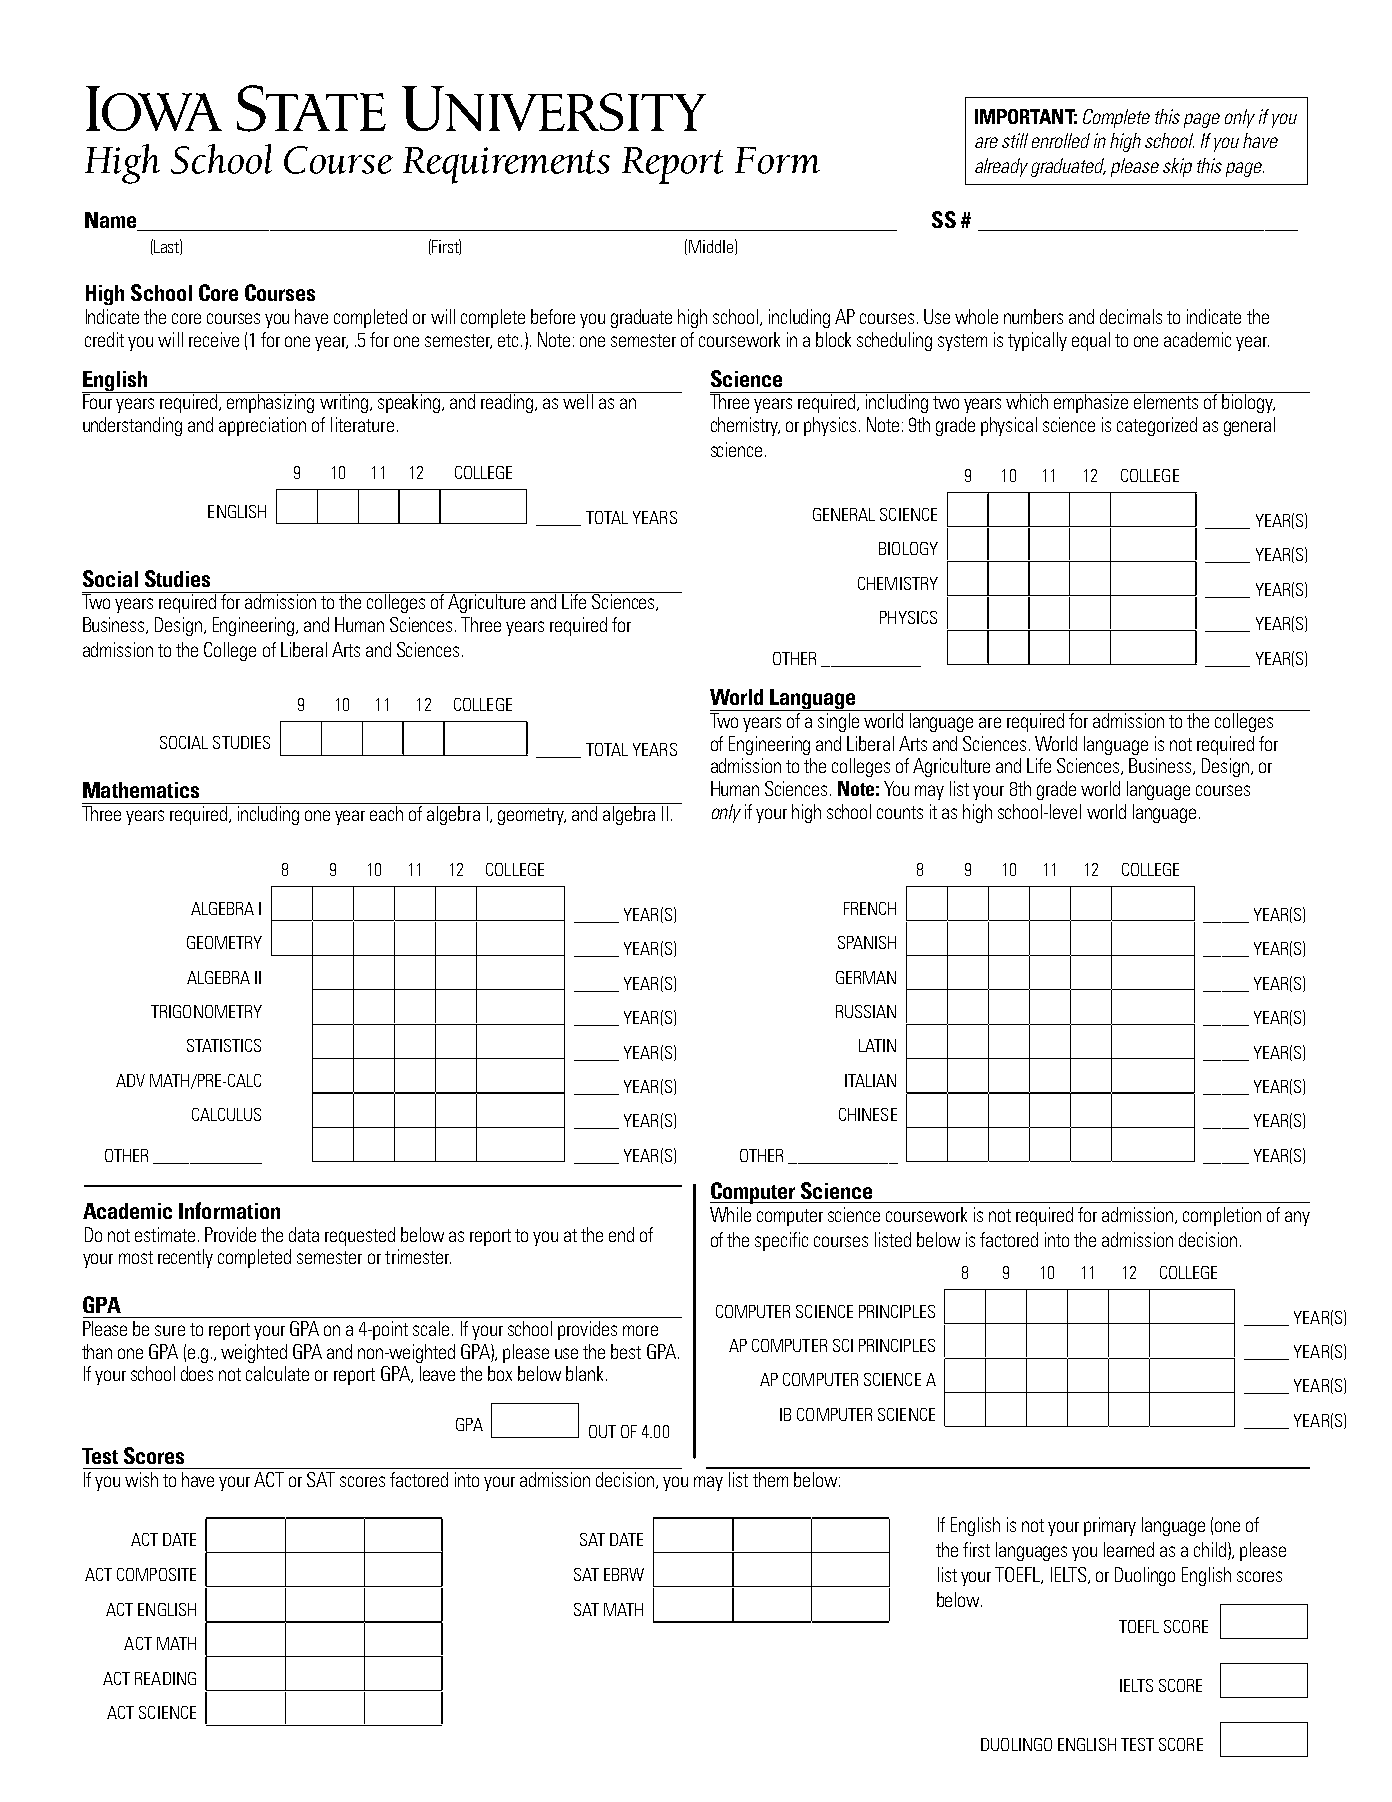 The height and width of the page is (1802, 1392). Describe the element at coordinates (386, 813) in the page. I see `each` at that location.
